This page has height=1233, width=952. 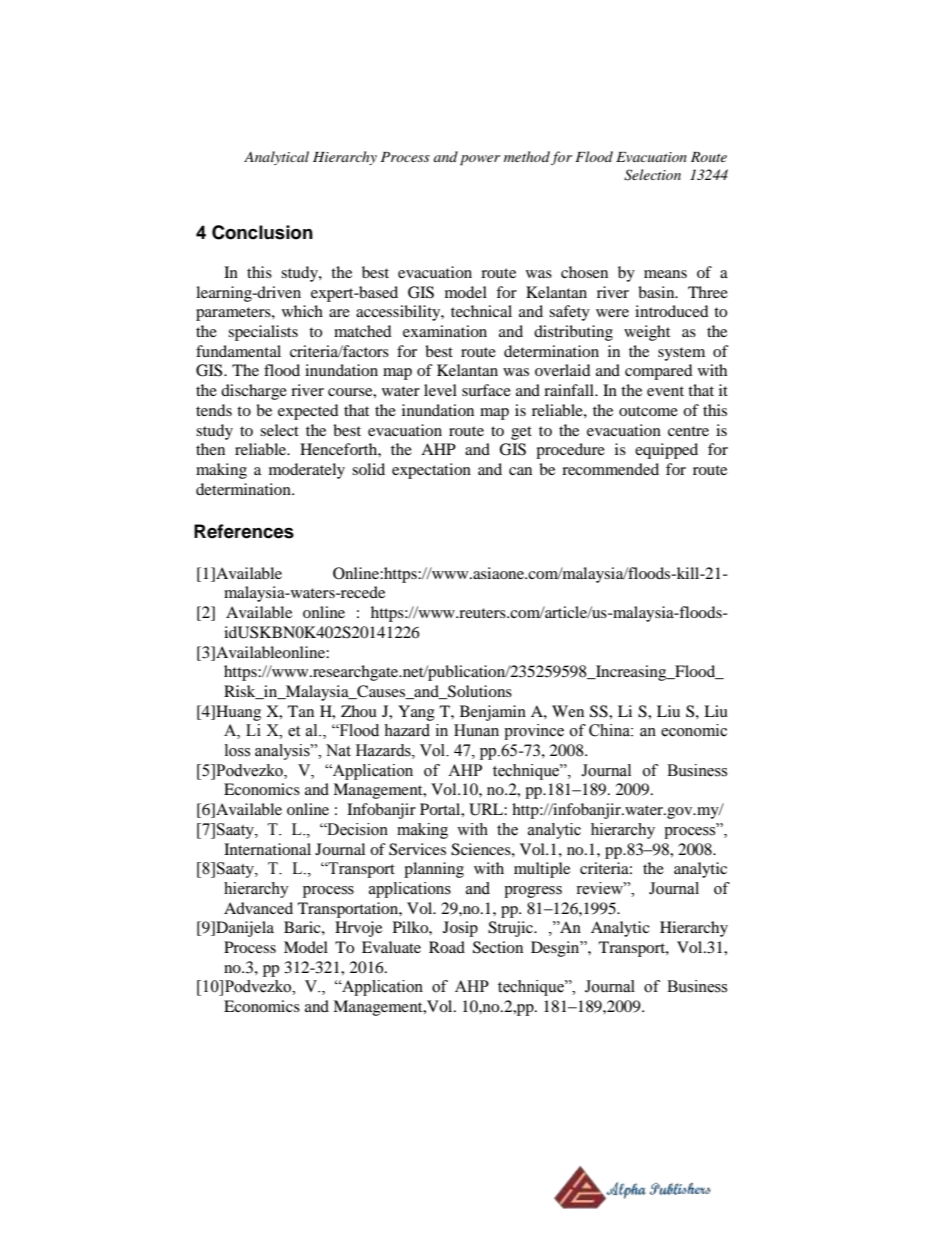 I want to click on means, so click(x=665, y=274).
